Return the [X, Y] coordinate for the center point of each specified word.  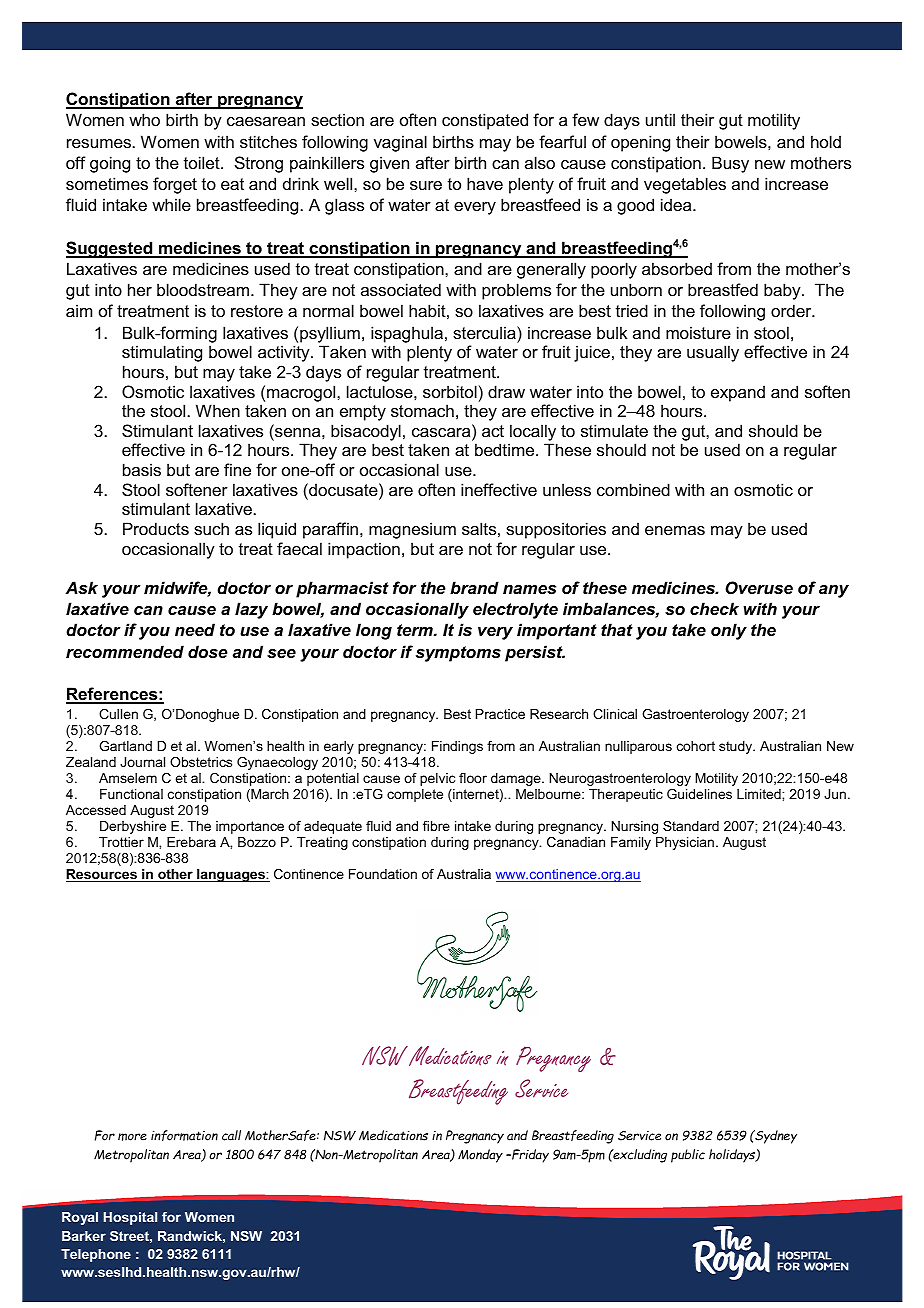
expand [738, 393]
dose [208, 651]
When [218, 410]
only [729, 631]
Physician [685, 843]
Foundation [383, 874]
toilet [203, 162]
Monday [480, 1156]
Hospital [130, 1218]
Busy [730, 164]
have [485, 183]
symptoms [458, 654]
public [688, 1156]
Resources [102, 875]
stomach [422, 410]
